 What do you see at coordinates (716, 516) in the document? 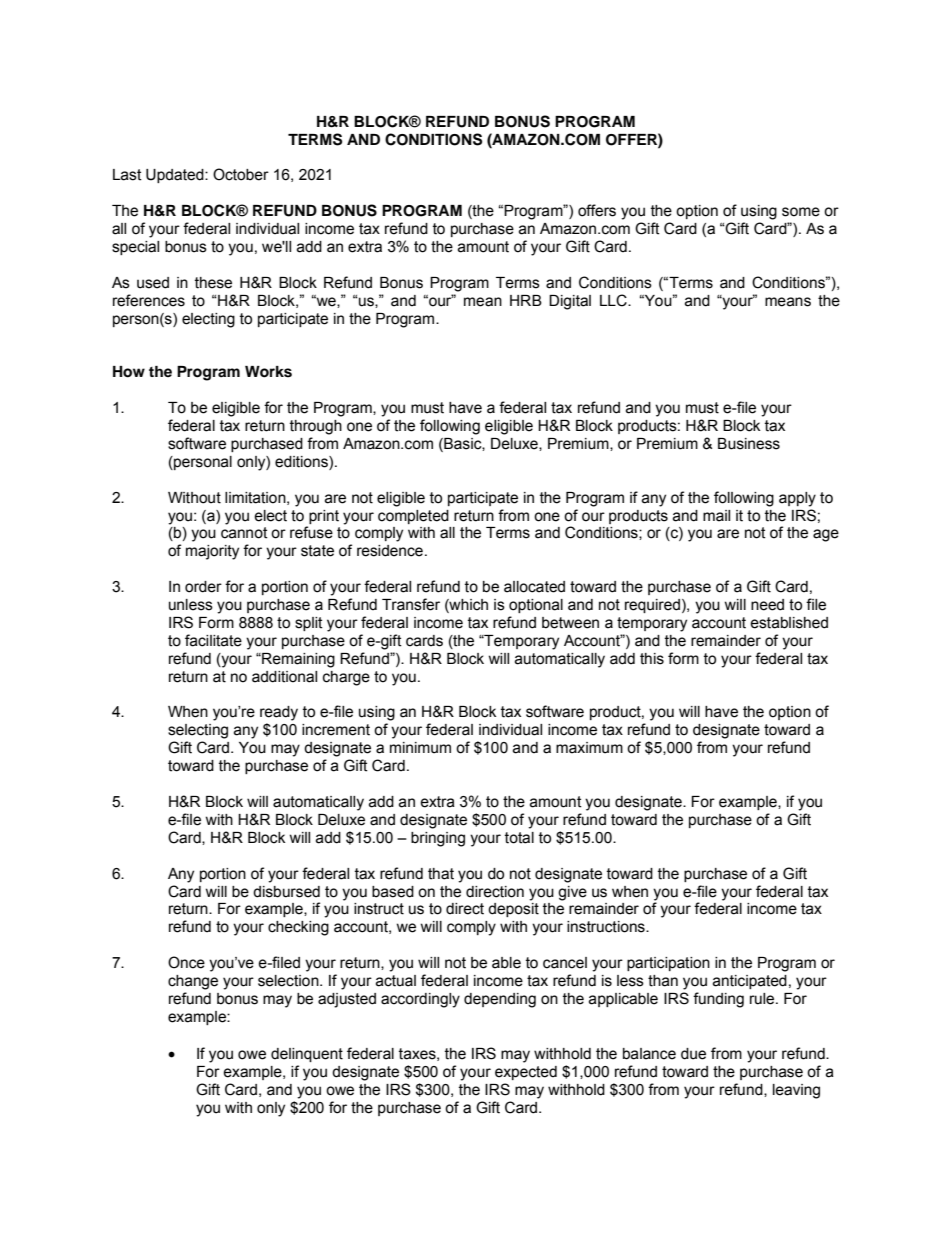
I see `mail` at bounding box center [716, 516].
